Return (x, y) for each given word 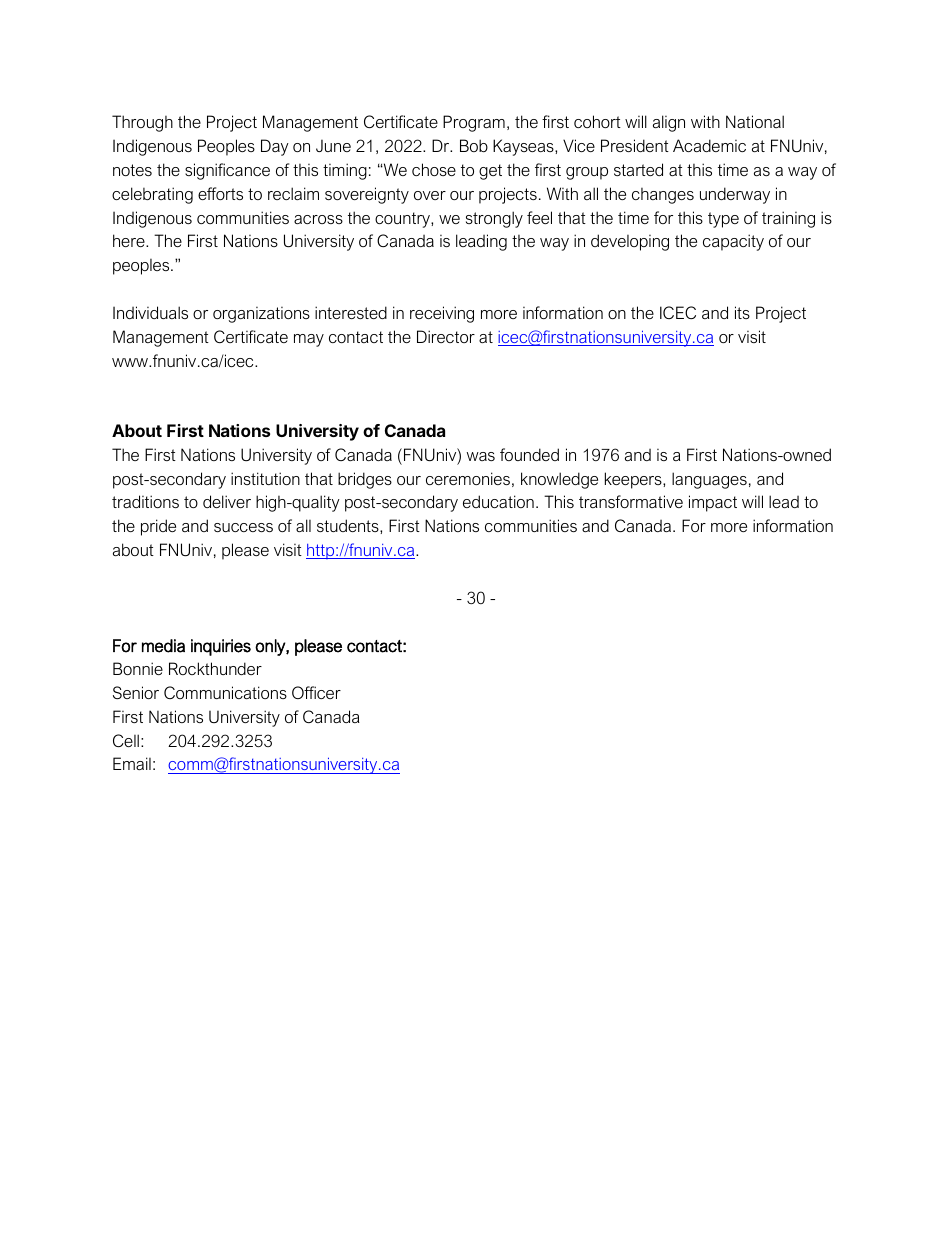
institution (265, 478)
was (481, 456)
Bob (474, 145)
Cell (126, 740)
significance (227, 171)
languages (709, 480)
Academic (709, 145)
